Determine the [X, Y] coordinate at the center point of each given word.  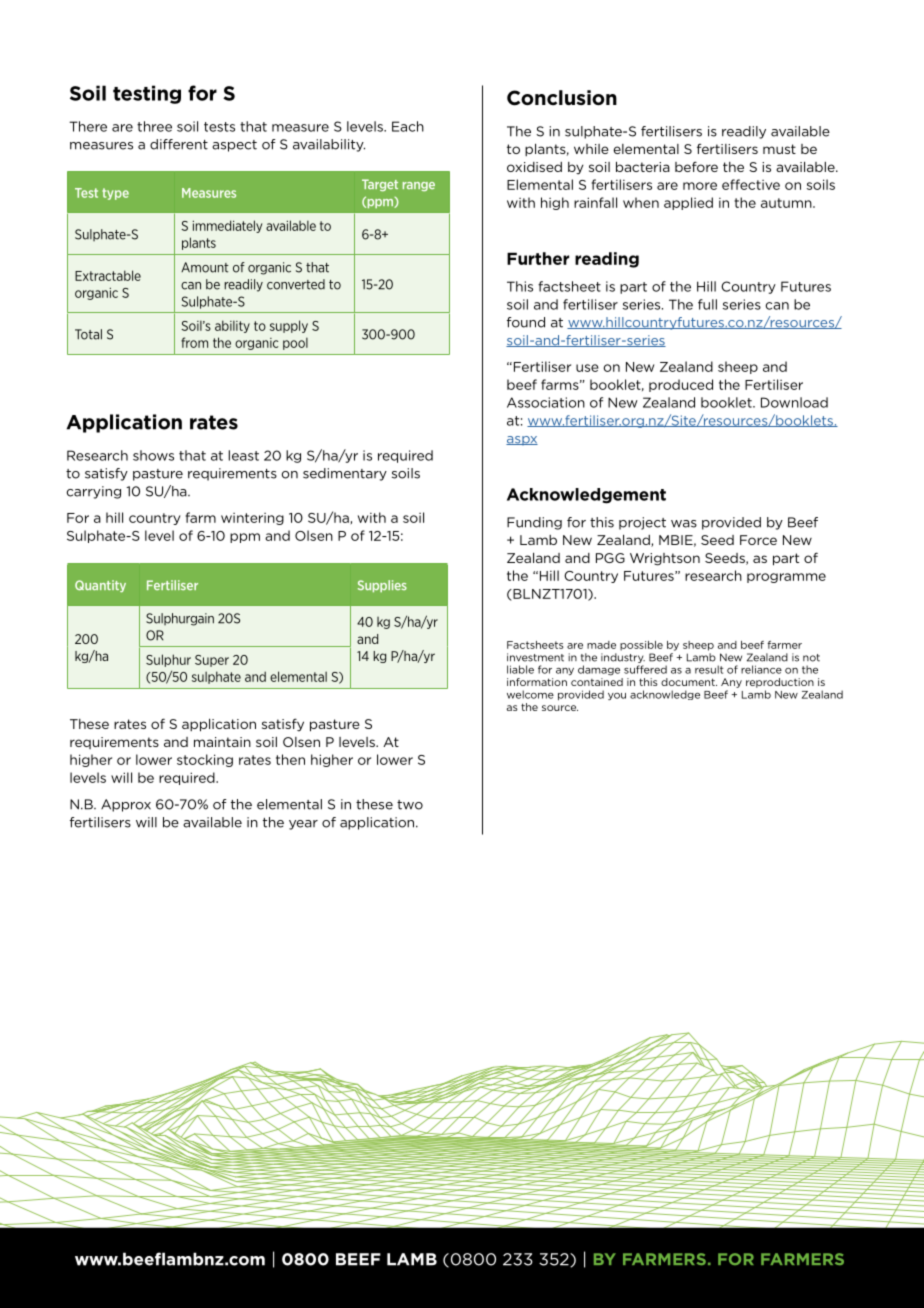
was [684, 524]
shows [153, 455]
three [154, 126]
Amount [205, 267]
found [526, 322]
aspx [522, 440]
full [707, 304]
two [410, 805]
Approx [126, 805]
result [709, 669]
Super [212, 661]
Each [408, 126]
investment [535, 657]
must [779, 149]
